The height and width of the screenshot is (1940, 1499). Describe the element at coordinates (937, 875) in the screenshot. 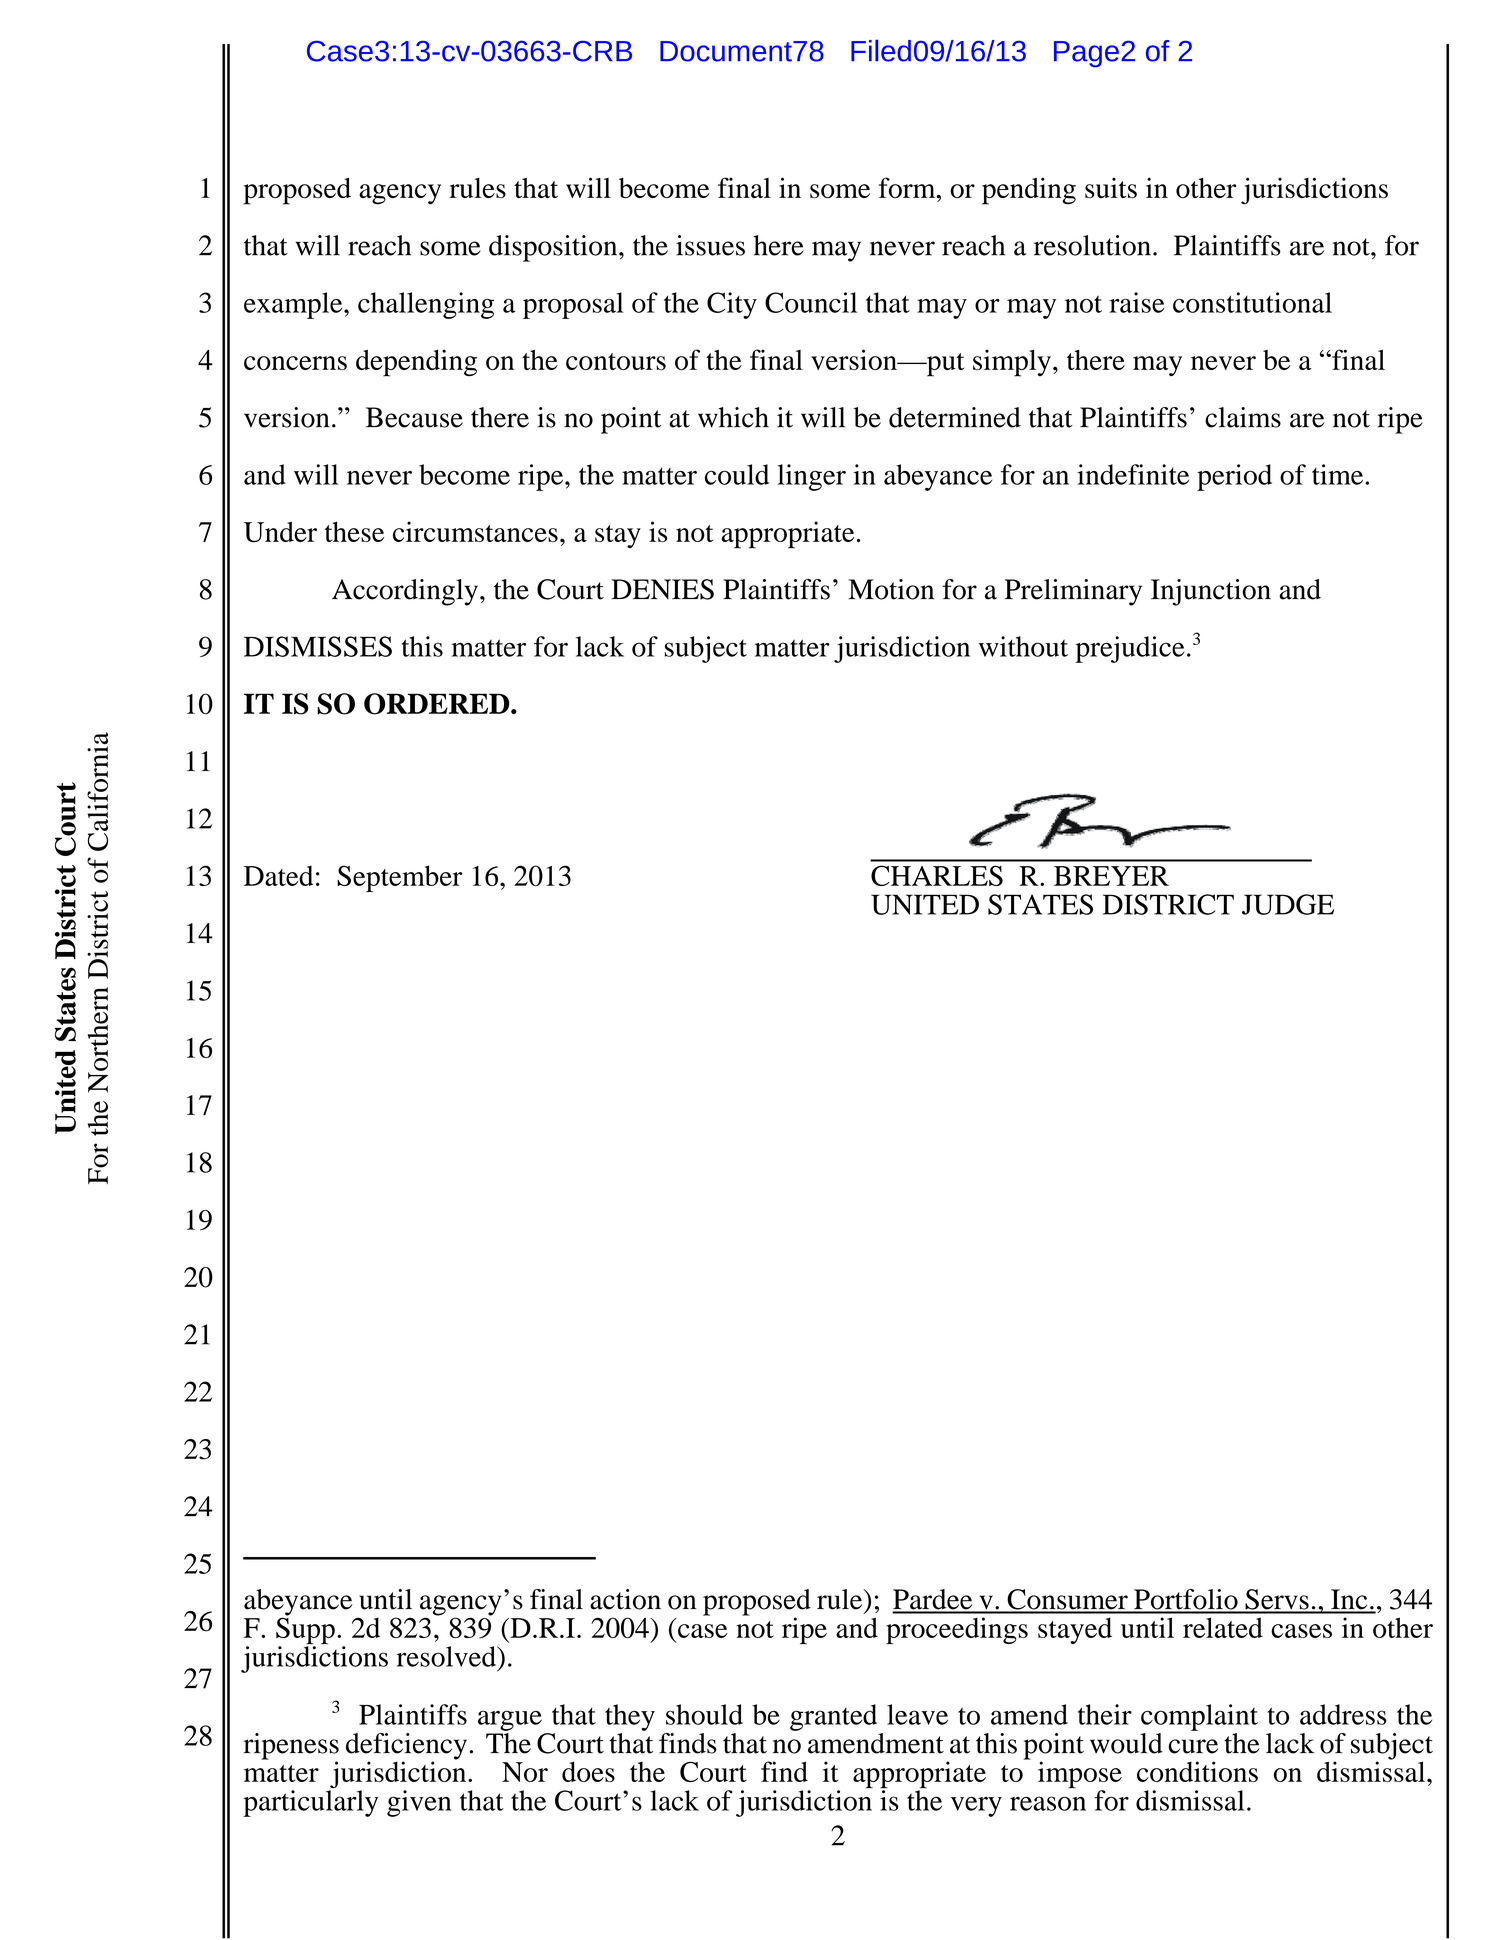

I see `CHARLES` at that location.
